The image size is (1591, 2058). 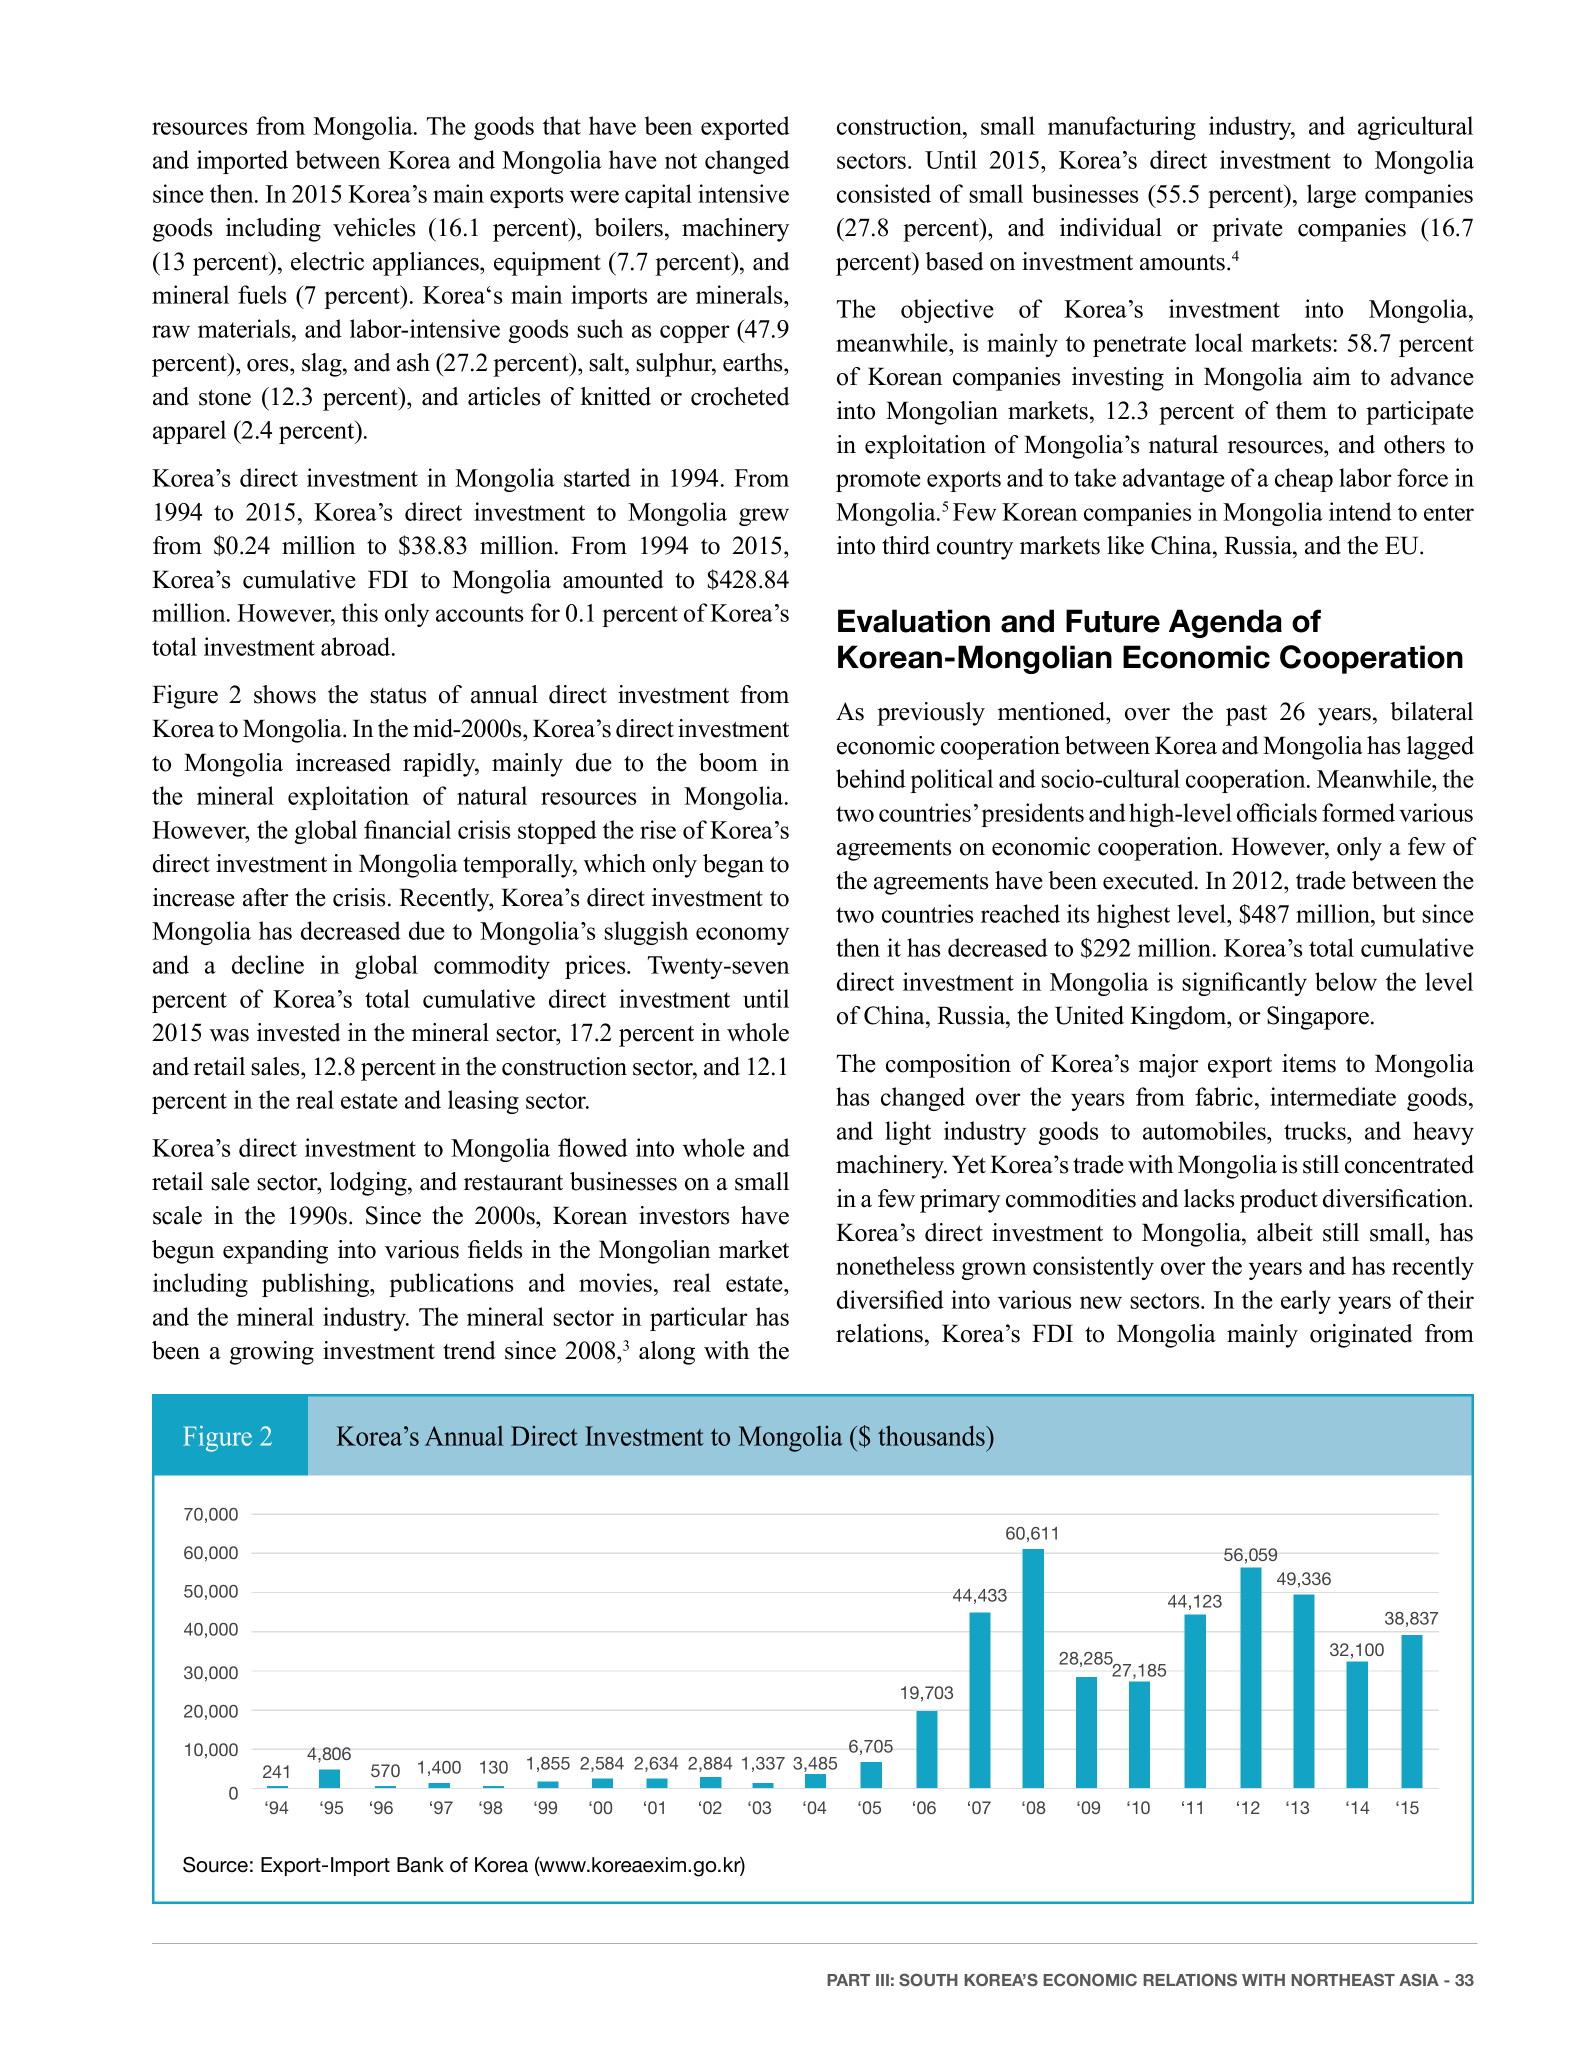 I want to click on Bank, so click(x=420, y=1865).
